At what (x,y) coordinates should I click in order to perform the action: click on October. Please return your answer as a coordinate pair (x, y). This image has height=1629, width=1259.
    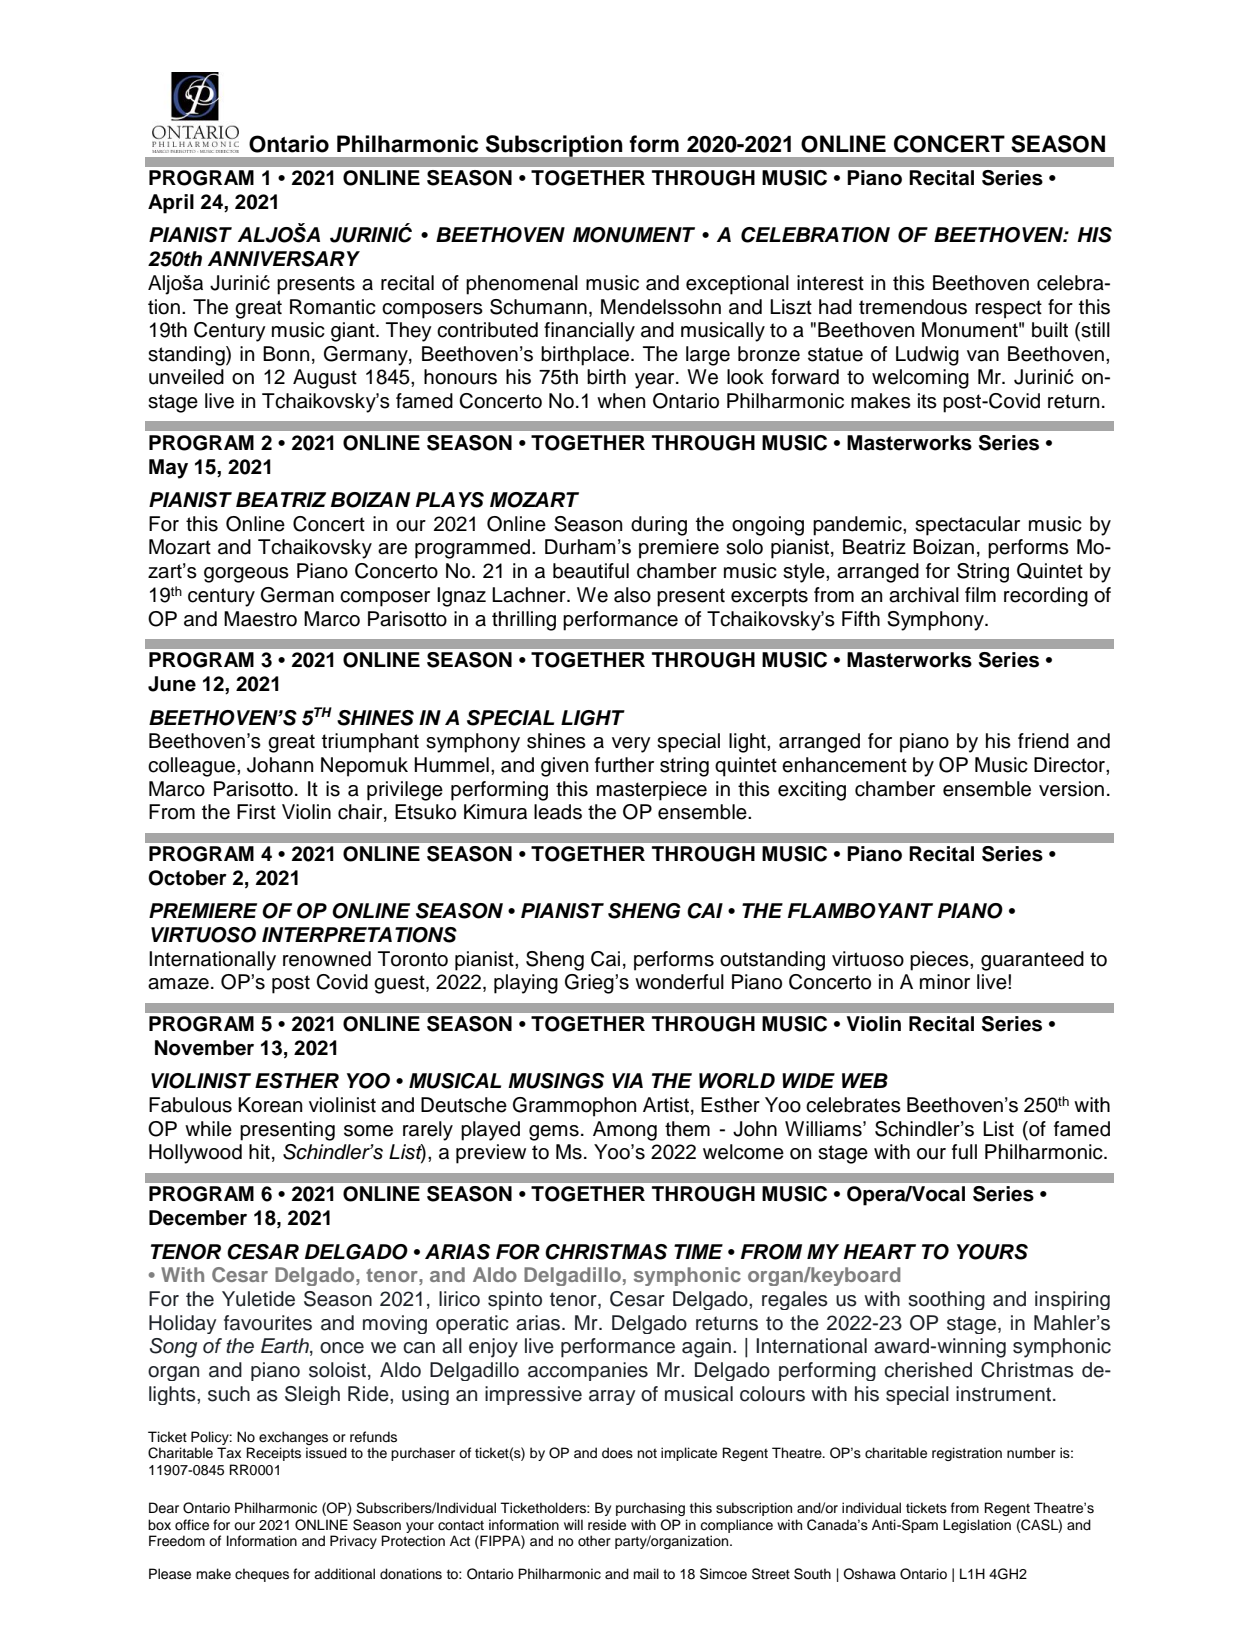
    Looking at the image, I should click on (188, 878).
